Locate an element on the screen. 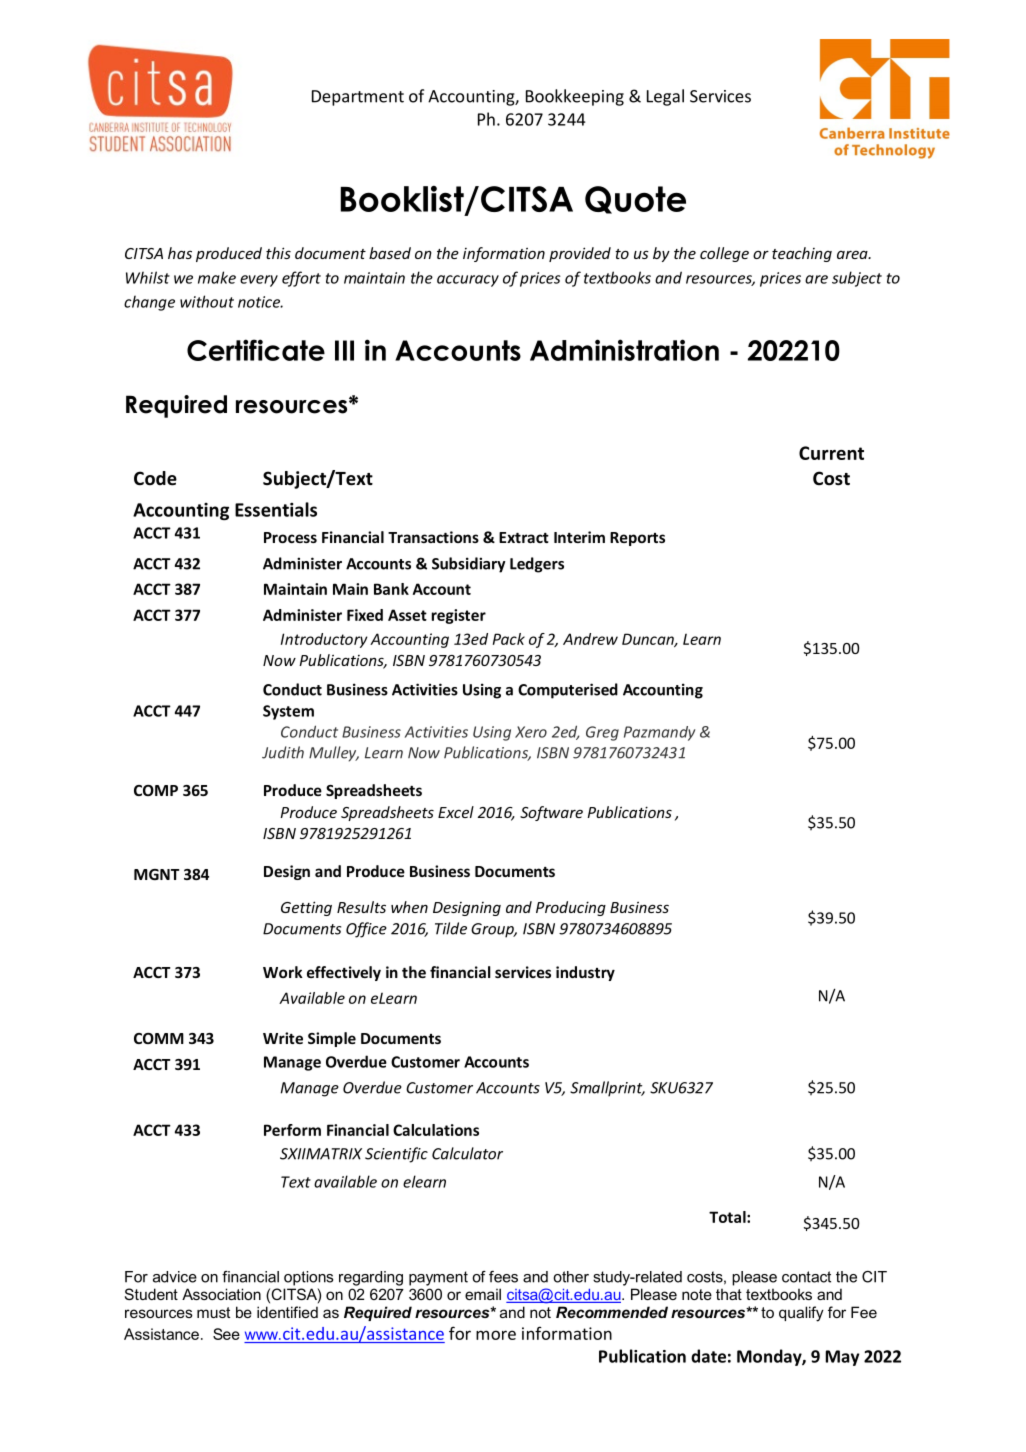 This screenshot has height=1452, width=1026. more is located at coordinates (496, 1335).
